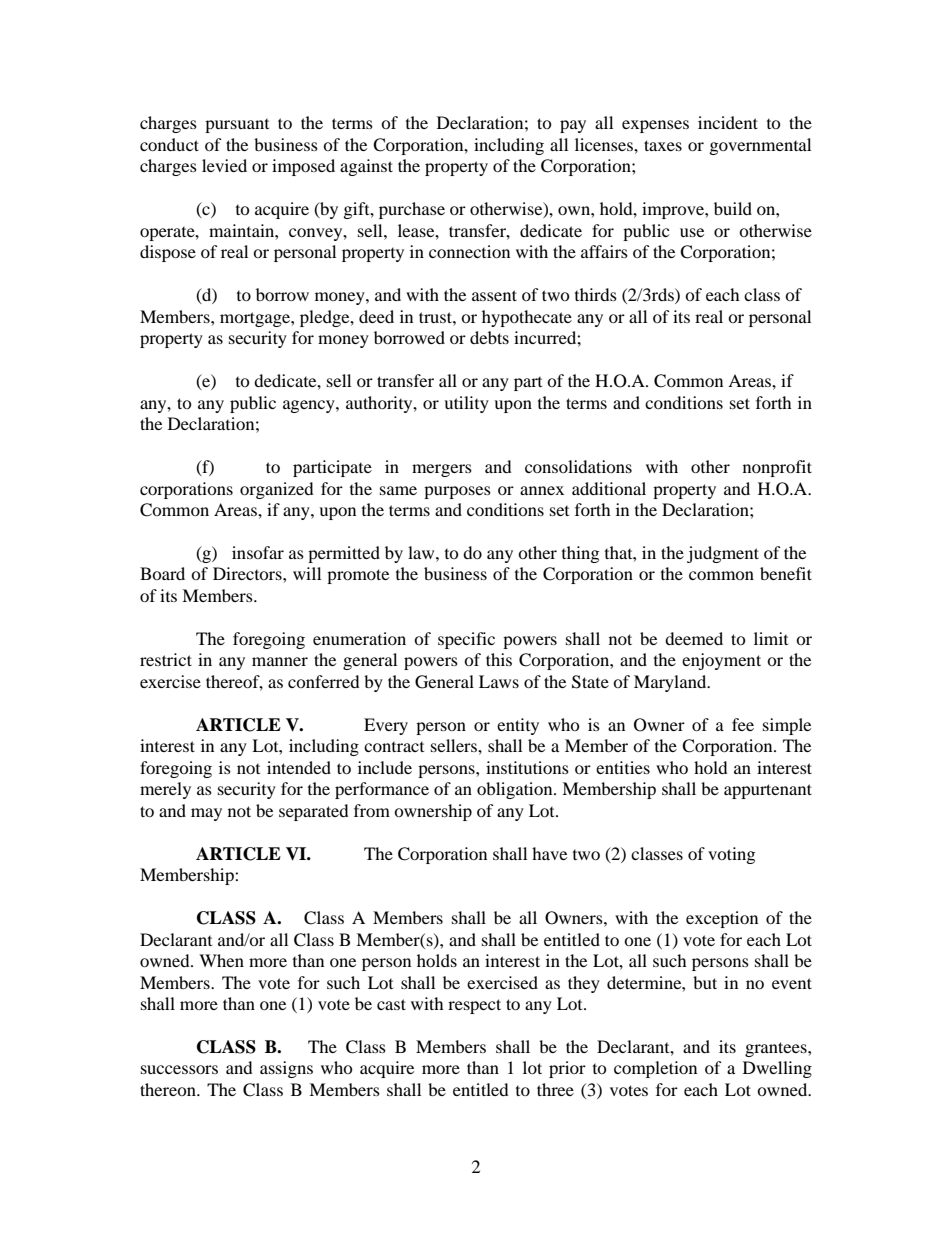  What do you see at coordinates (516, 790) in the screenshot?
I see `obligation` at bounding box center [516, 790].
